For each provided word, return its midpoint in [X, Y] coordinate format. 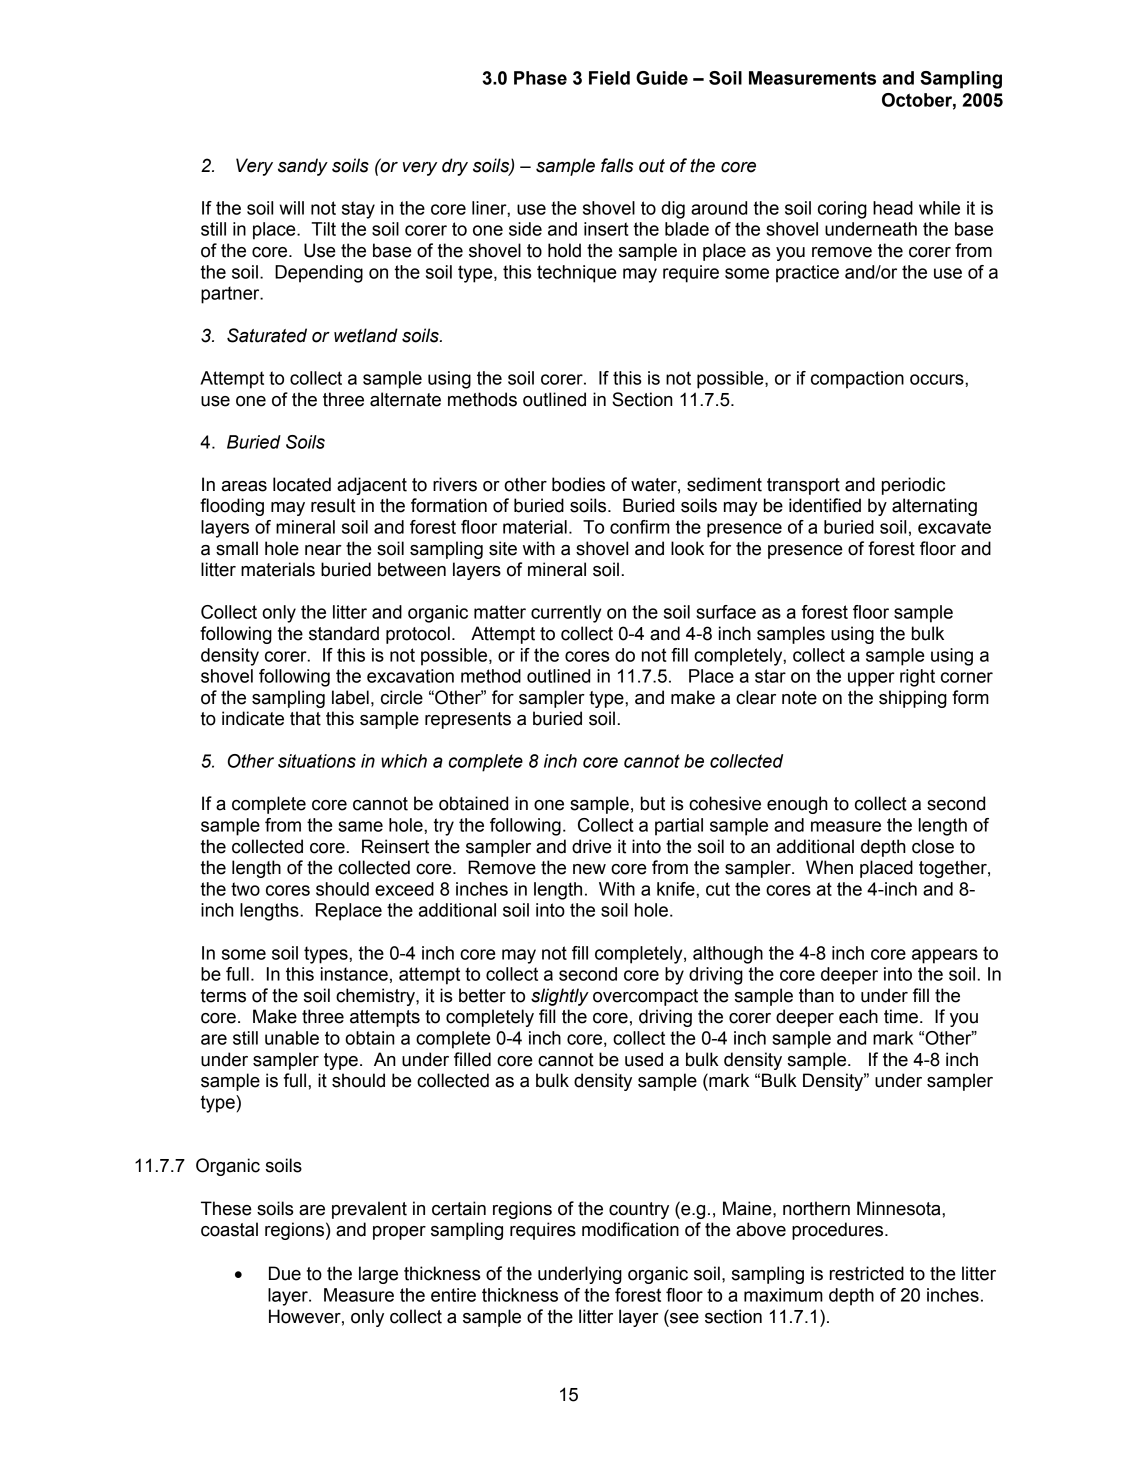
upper [871, 679]
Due [285, 1273]
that [305, 718]
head [893, 208]
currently [566, 614]
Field [609, 78]
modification [630, 1229]
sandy [303, 167]
